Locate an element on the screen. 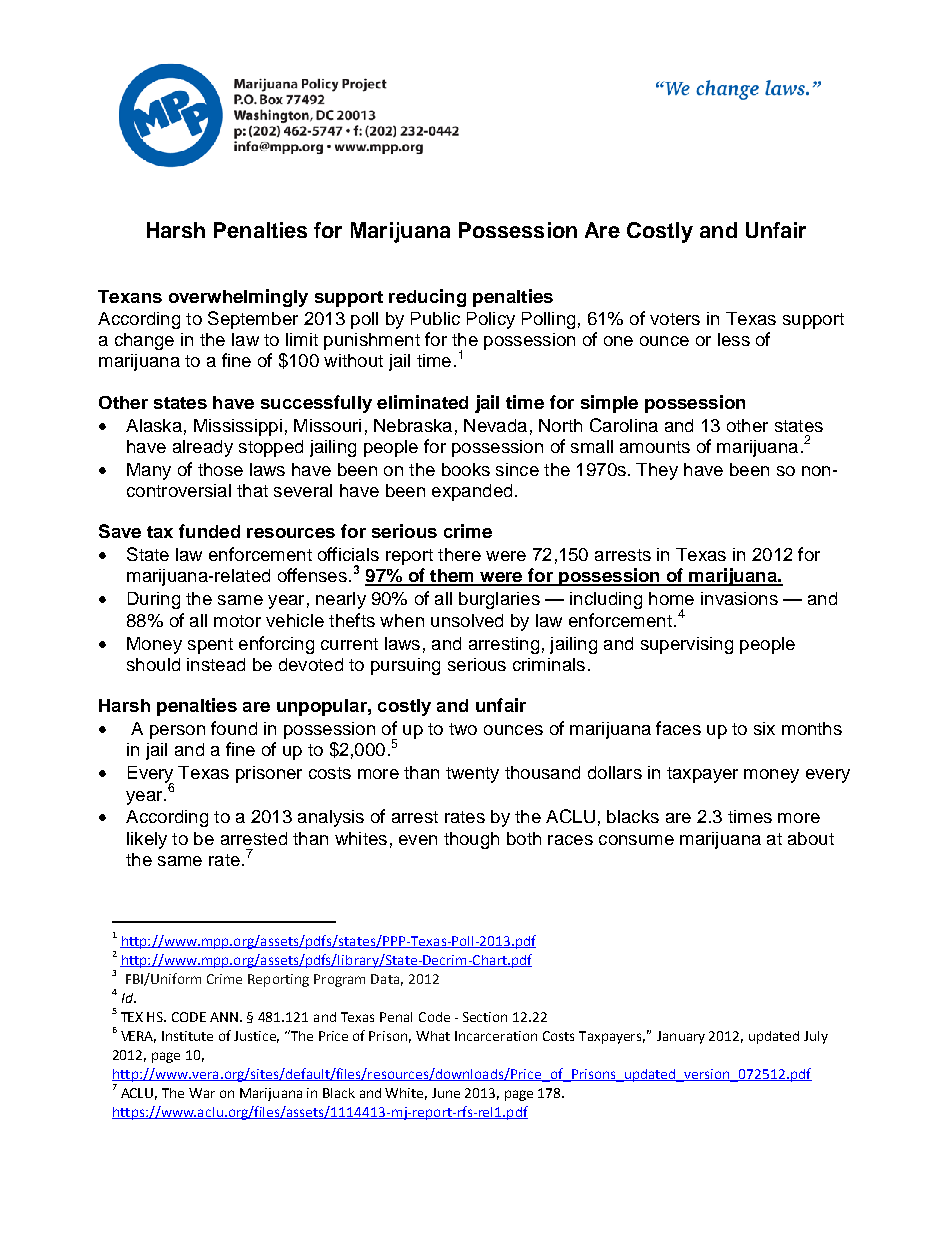 The width and height of the screenshot is (952, 1233). funded is located at coordinates (209, 531).
